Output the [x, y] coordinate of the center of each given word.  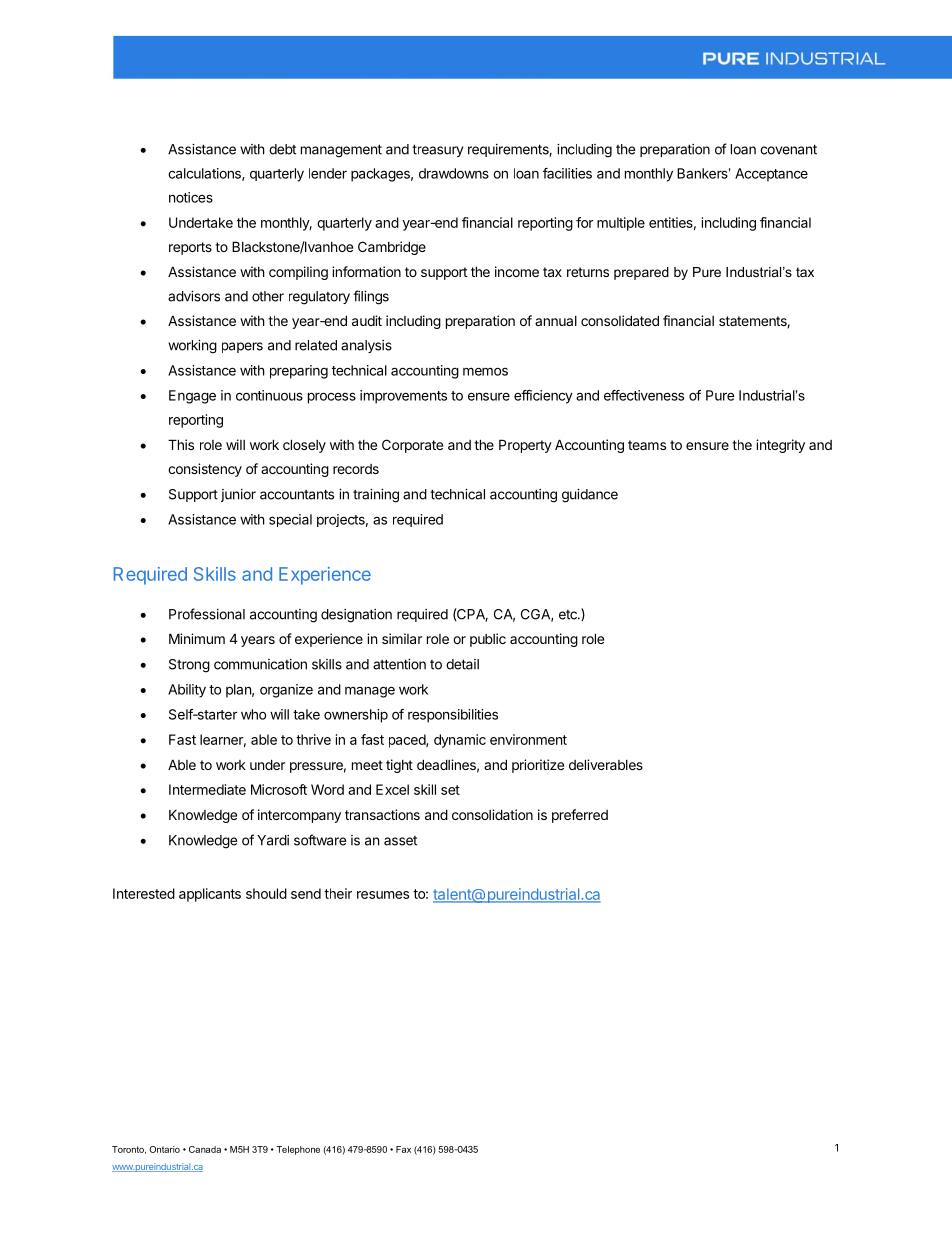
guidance [590, 496]
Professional [207, 614]
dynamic [460, 741]
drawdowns [454, 173]
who [253, 714]
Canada [205, 1149]
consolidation [492, 814]
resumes [383, 895]
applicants [210, 895]
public [488, 640]
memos [485, 371]
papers [242, 347]
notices [191, 197]
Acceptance [771, 175]
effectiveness [644, 395]
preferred [580, 816]
